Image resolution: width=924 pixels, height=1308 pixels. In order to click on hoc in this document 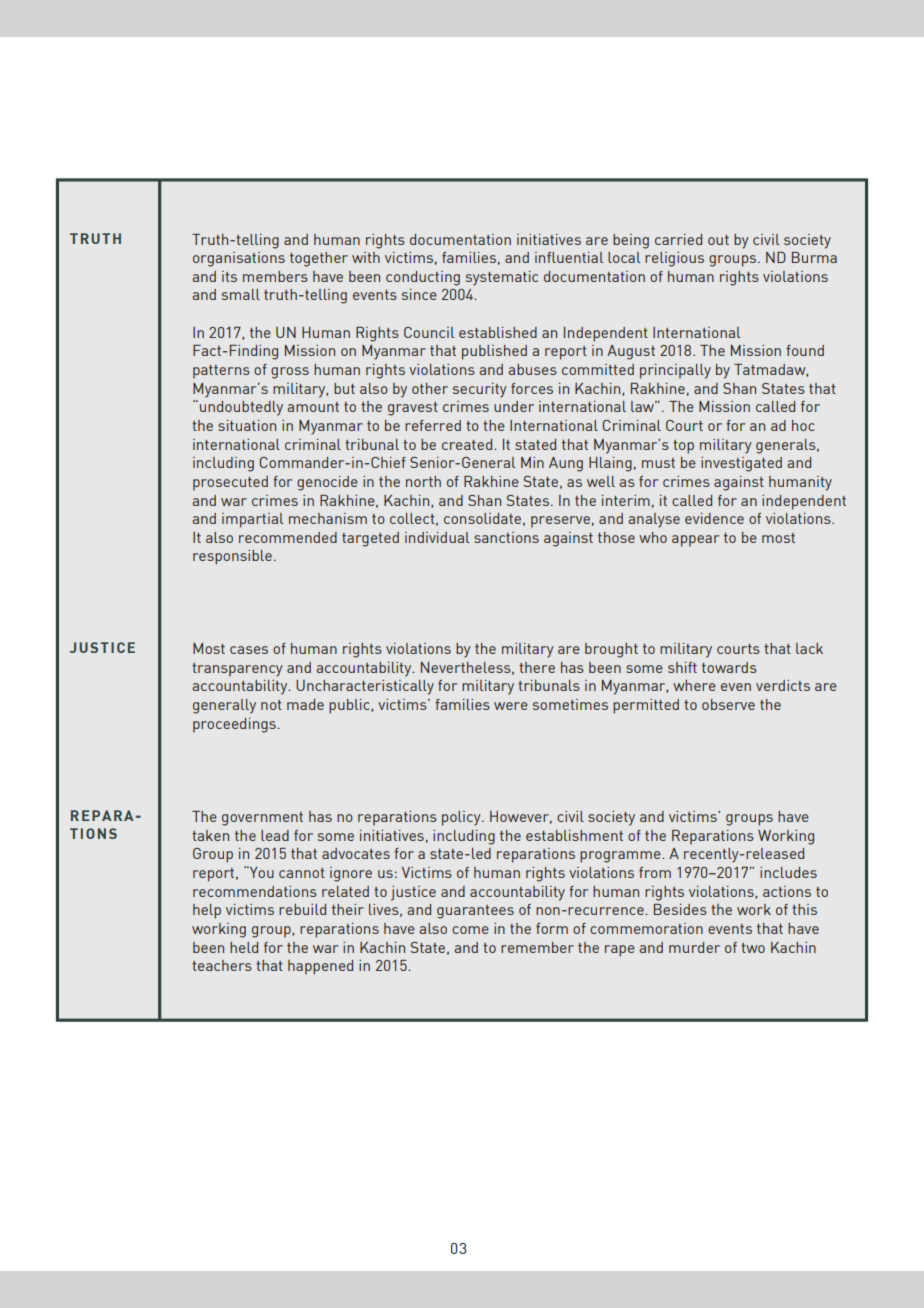, I will do `click(803, 425)`.
